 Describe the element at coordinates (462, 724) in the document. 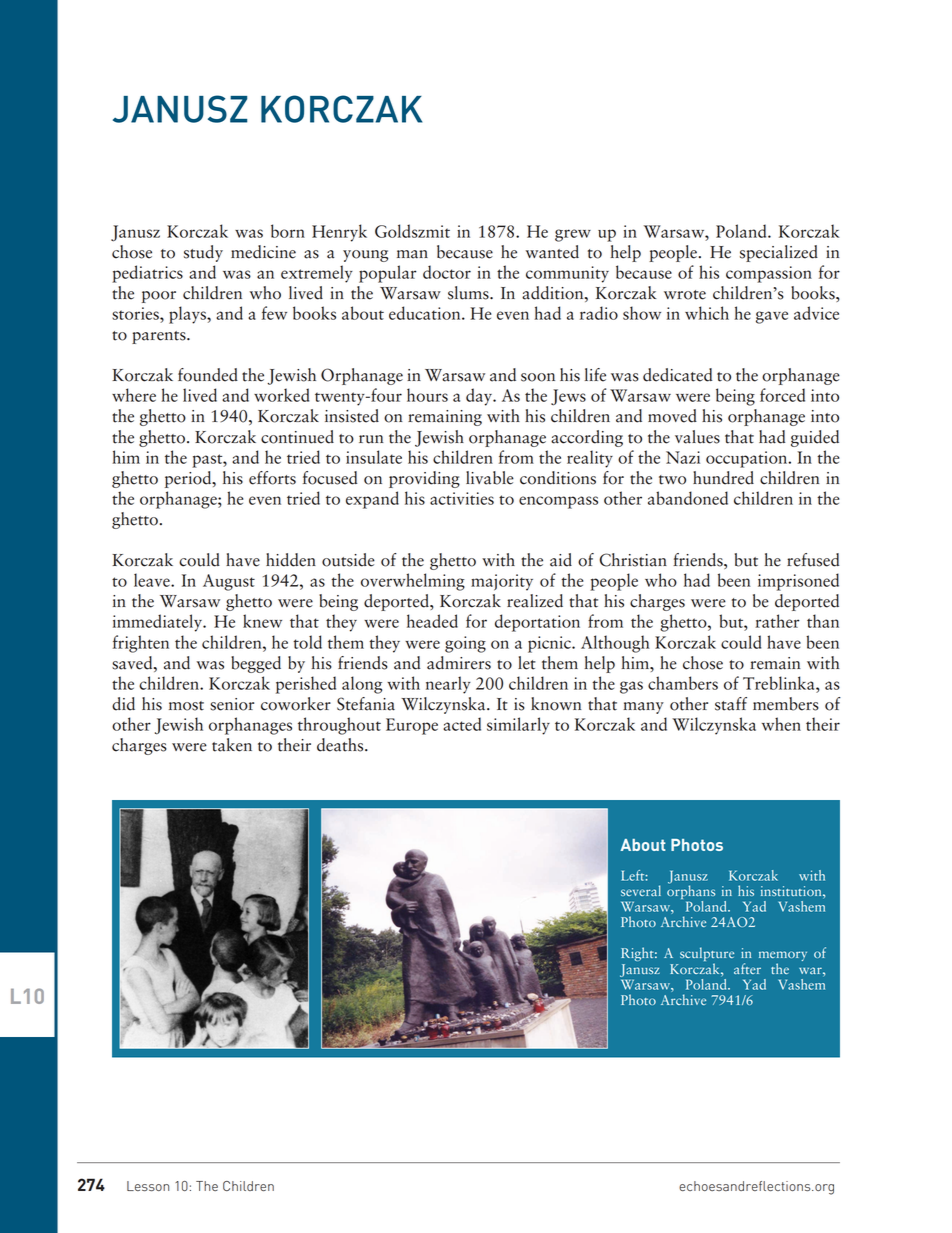

I see `acted` at that location.
